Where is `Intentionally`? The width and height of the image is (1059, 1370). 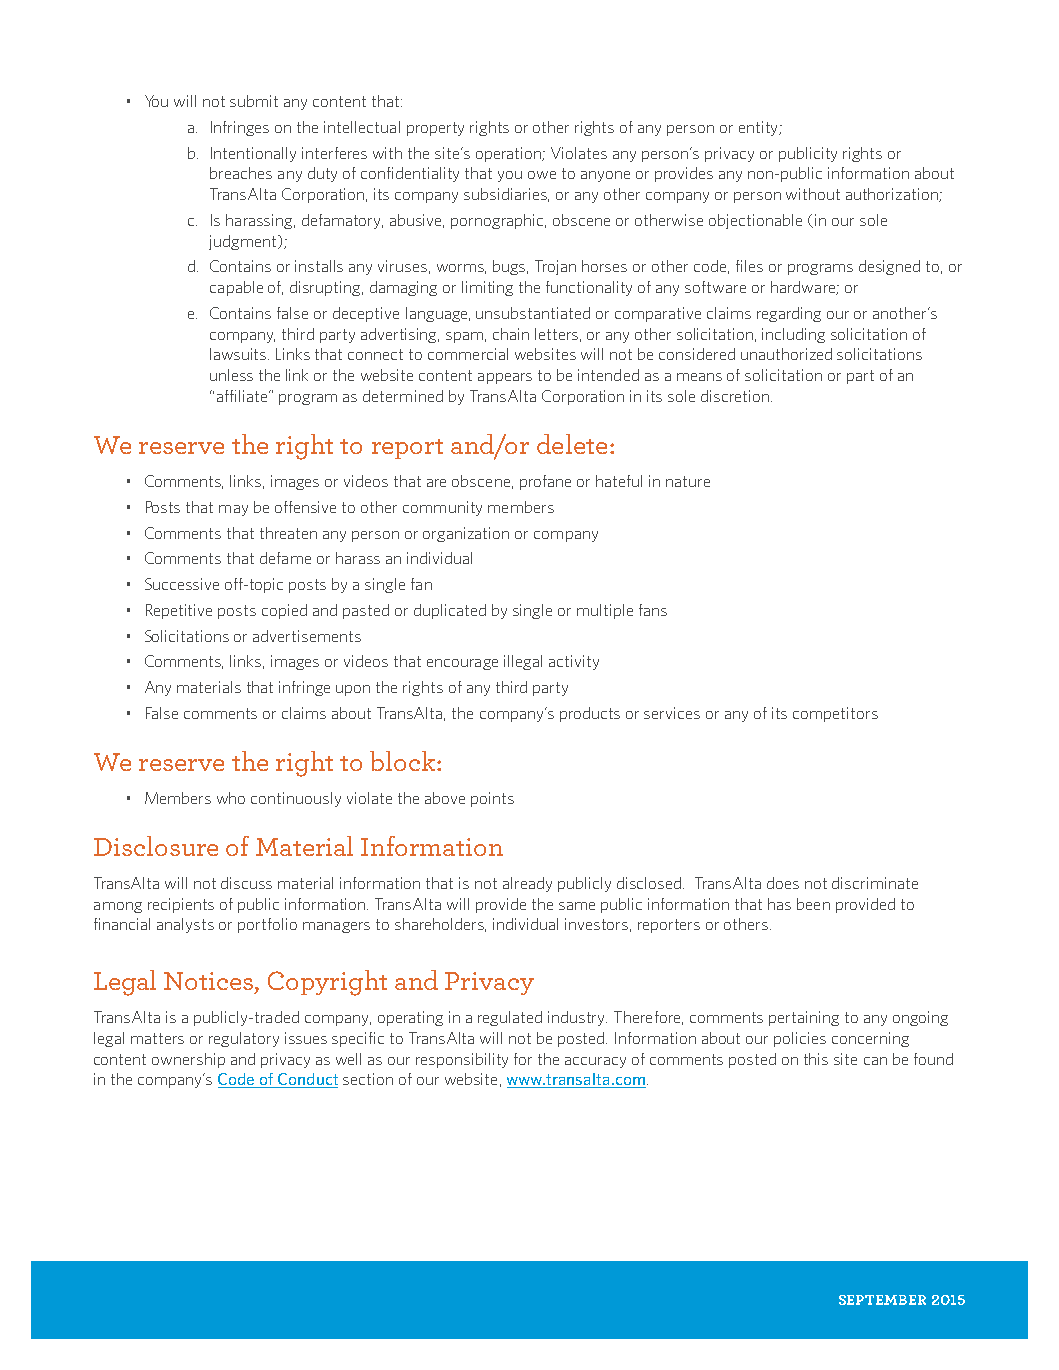
Intentionally is located at coordinates (253, 154).
